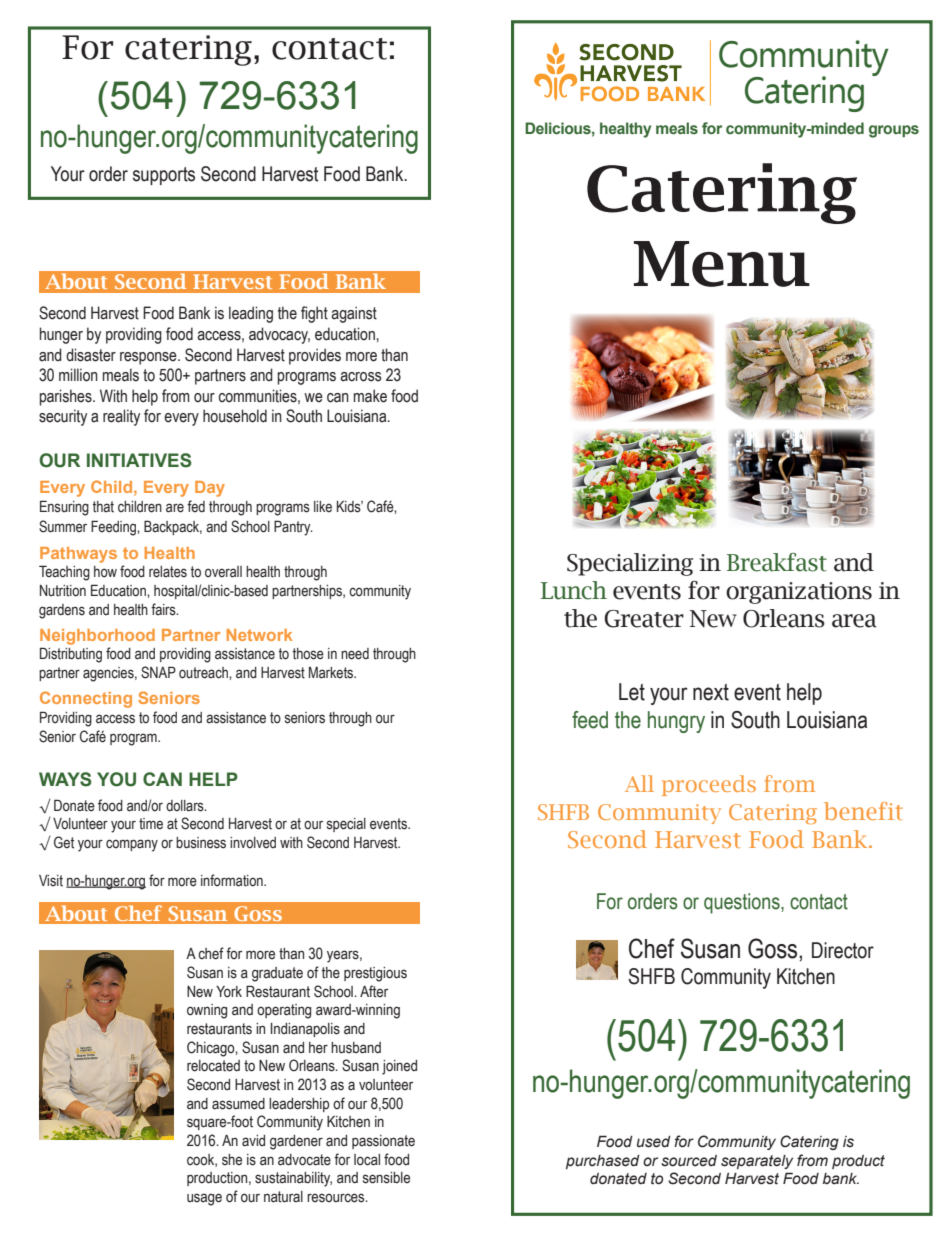  Describe the element at coordinates (777, 562) in the image. I see `Breakfast` at that location.
